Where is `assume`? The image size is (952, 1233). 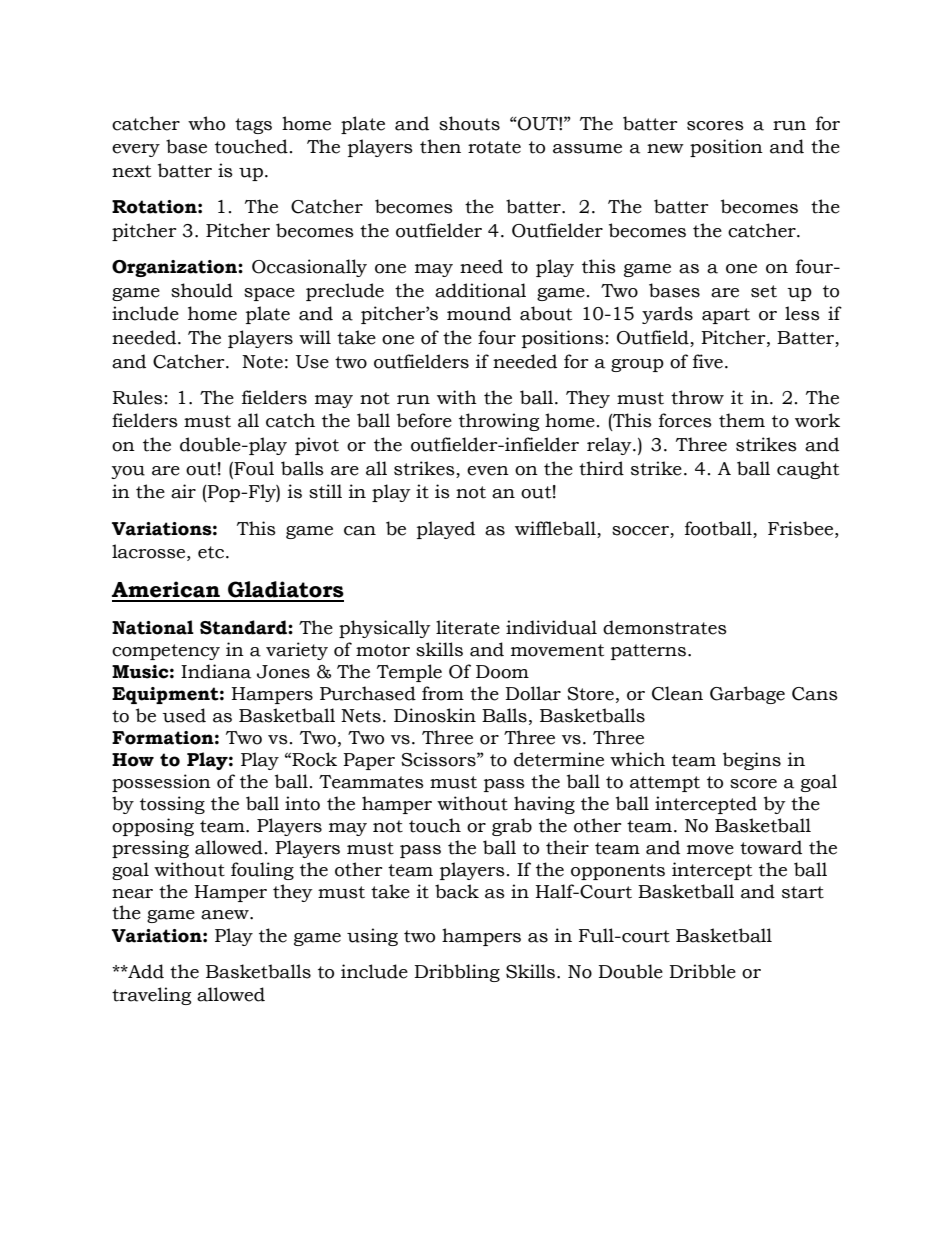 assume is located at coordinates (587, 149).
